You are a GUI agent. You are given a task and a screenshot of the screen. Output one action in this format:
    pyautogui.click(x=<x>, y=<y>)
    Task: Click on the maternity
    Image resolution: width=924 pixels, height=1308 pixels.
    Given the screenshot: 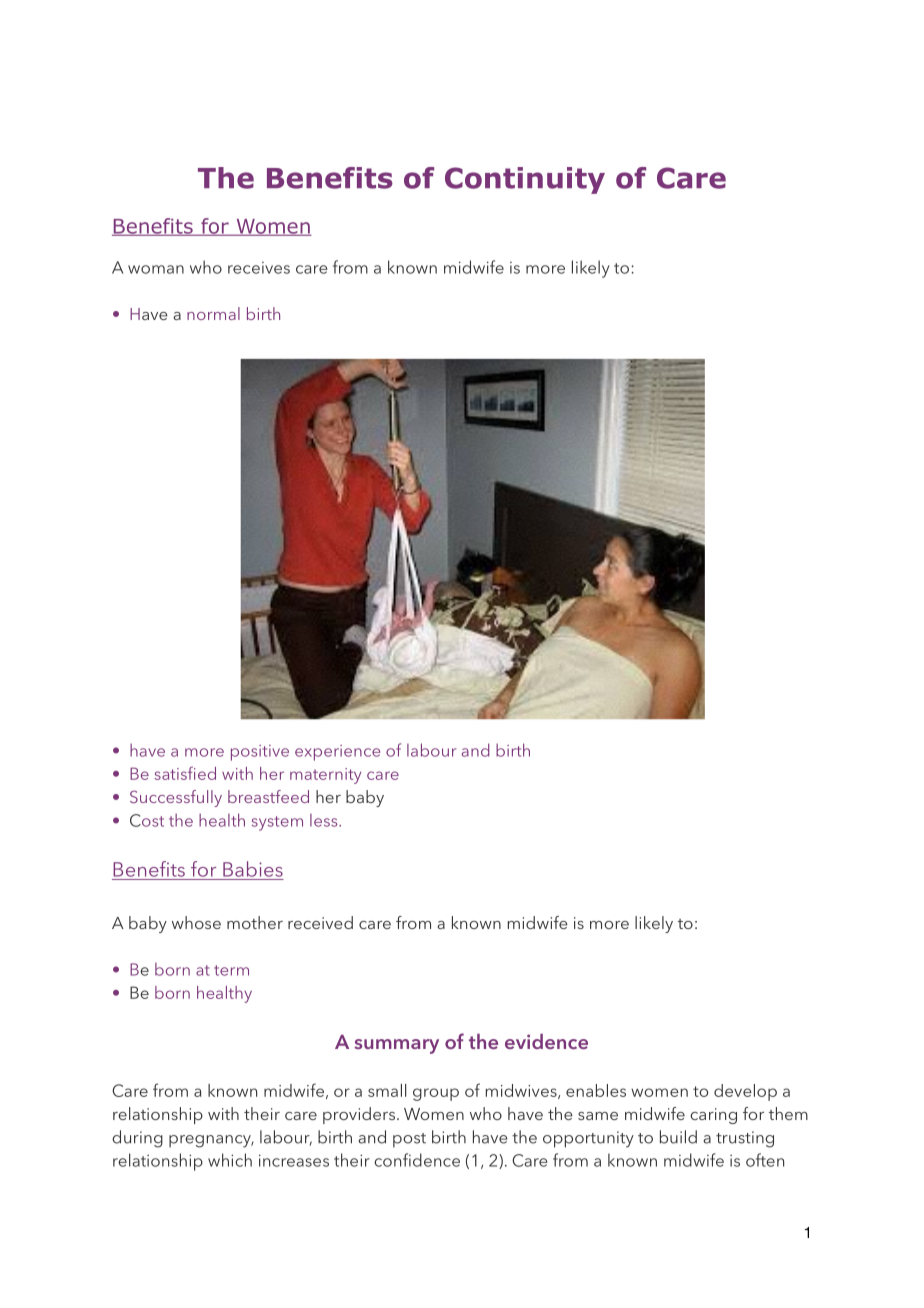 What is the action you would take?
    pyautogui.click(x=325, y=776)
